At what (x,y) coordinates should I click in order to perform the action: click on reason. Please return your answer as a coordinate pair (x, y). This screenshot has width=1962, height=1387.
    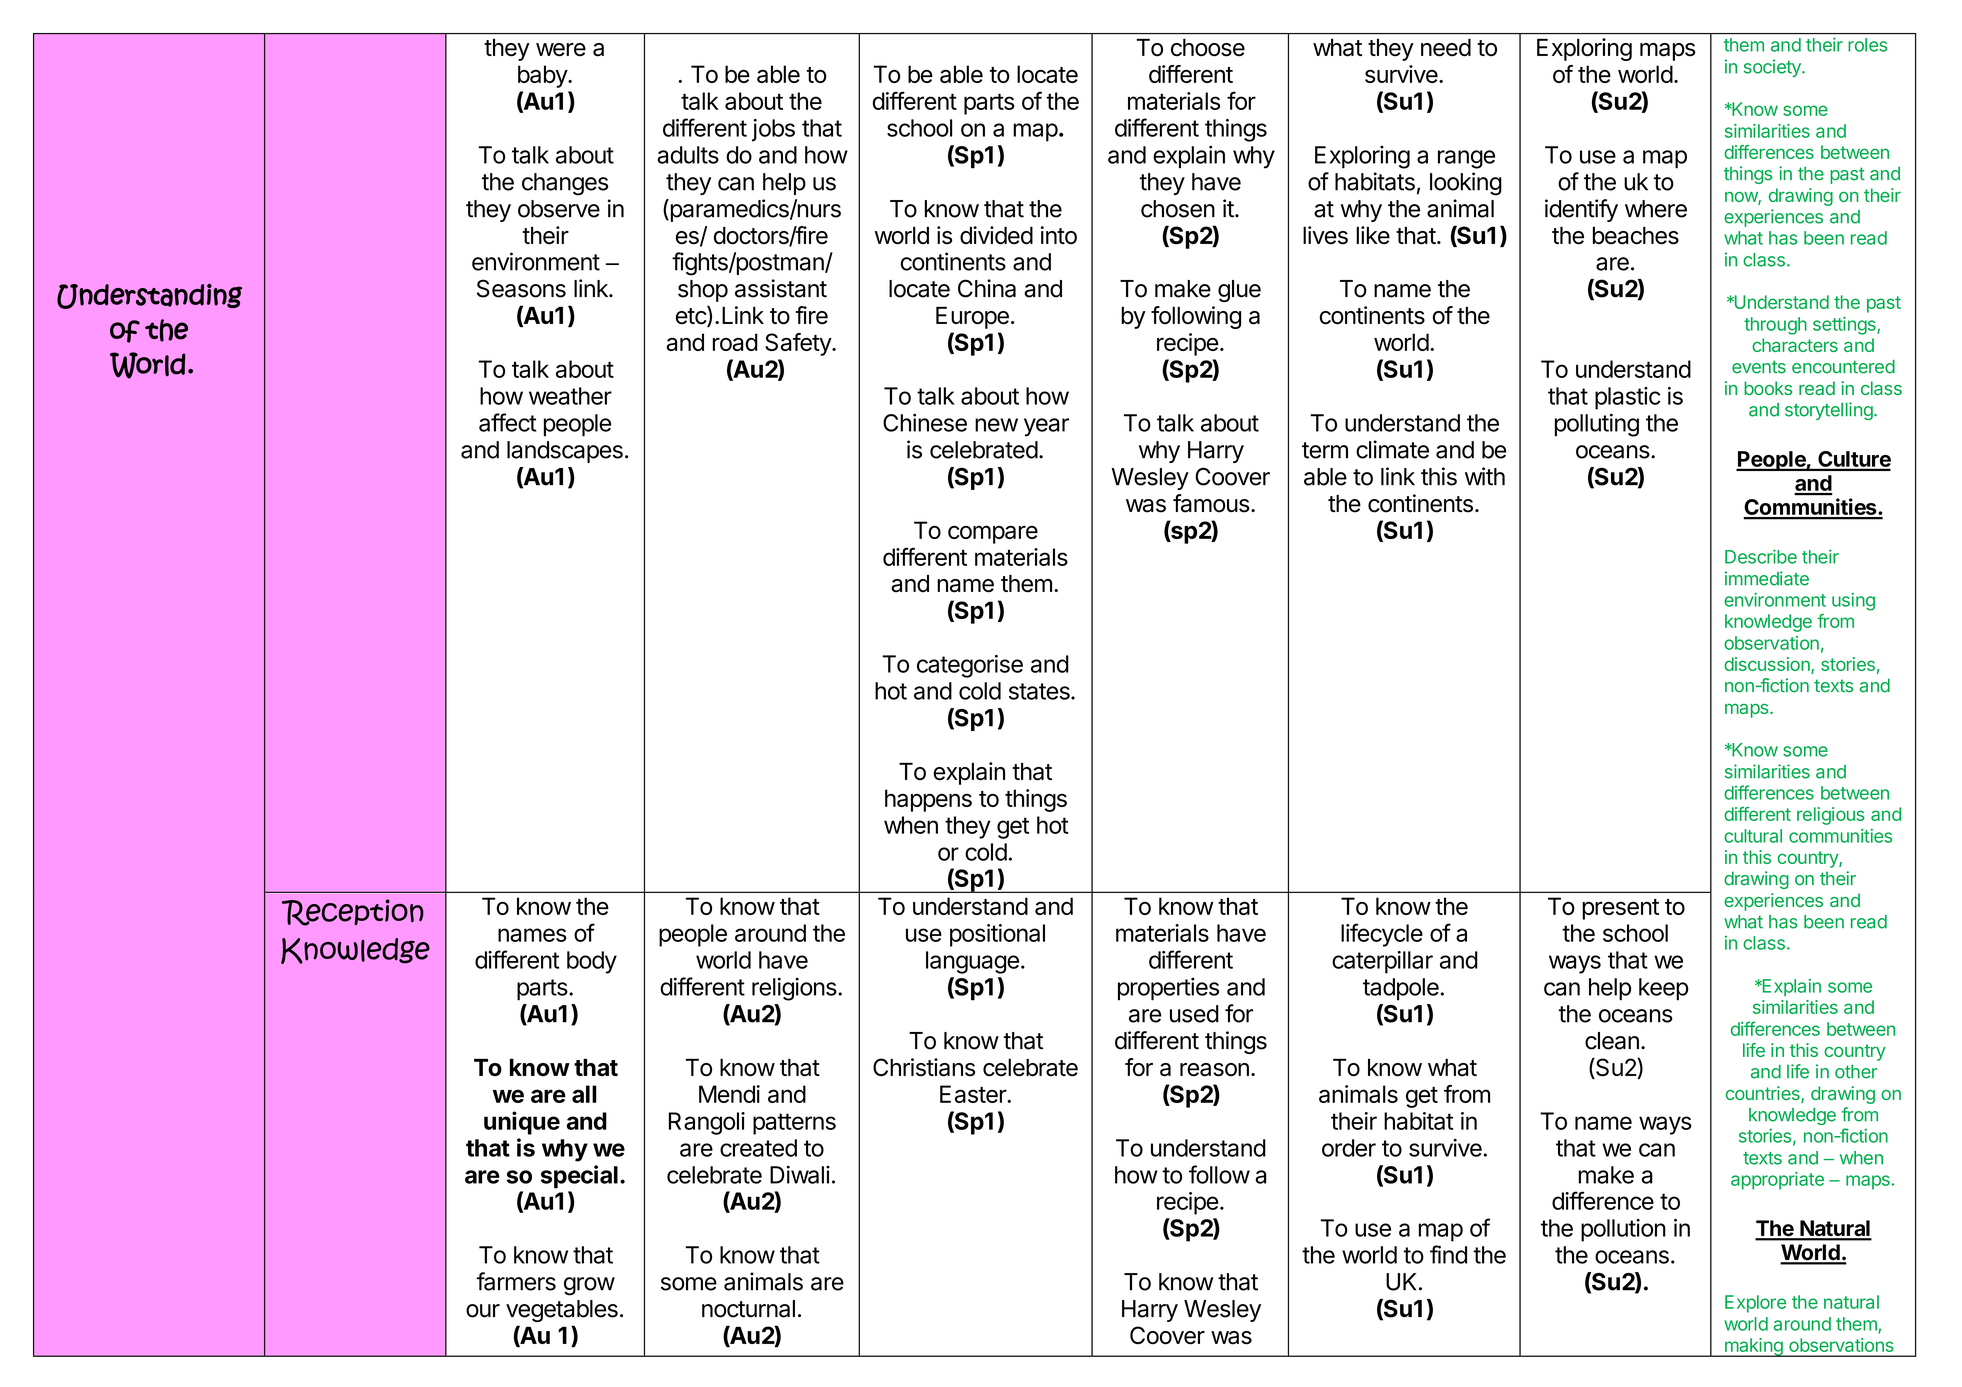
    Looking at the image, I should click on (1214, 1070).
